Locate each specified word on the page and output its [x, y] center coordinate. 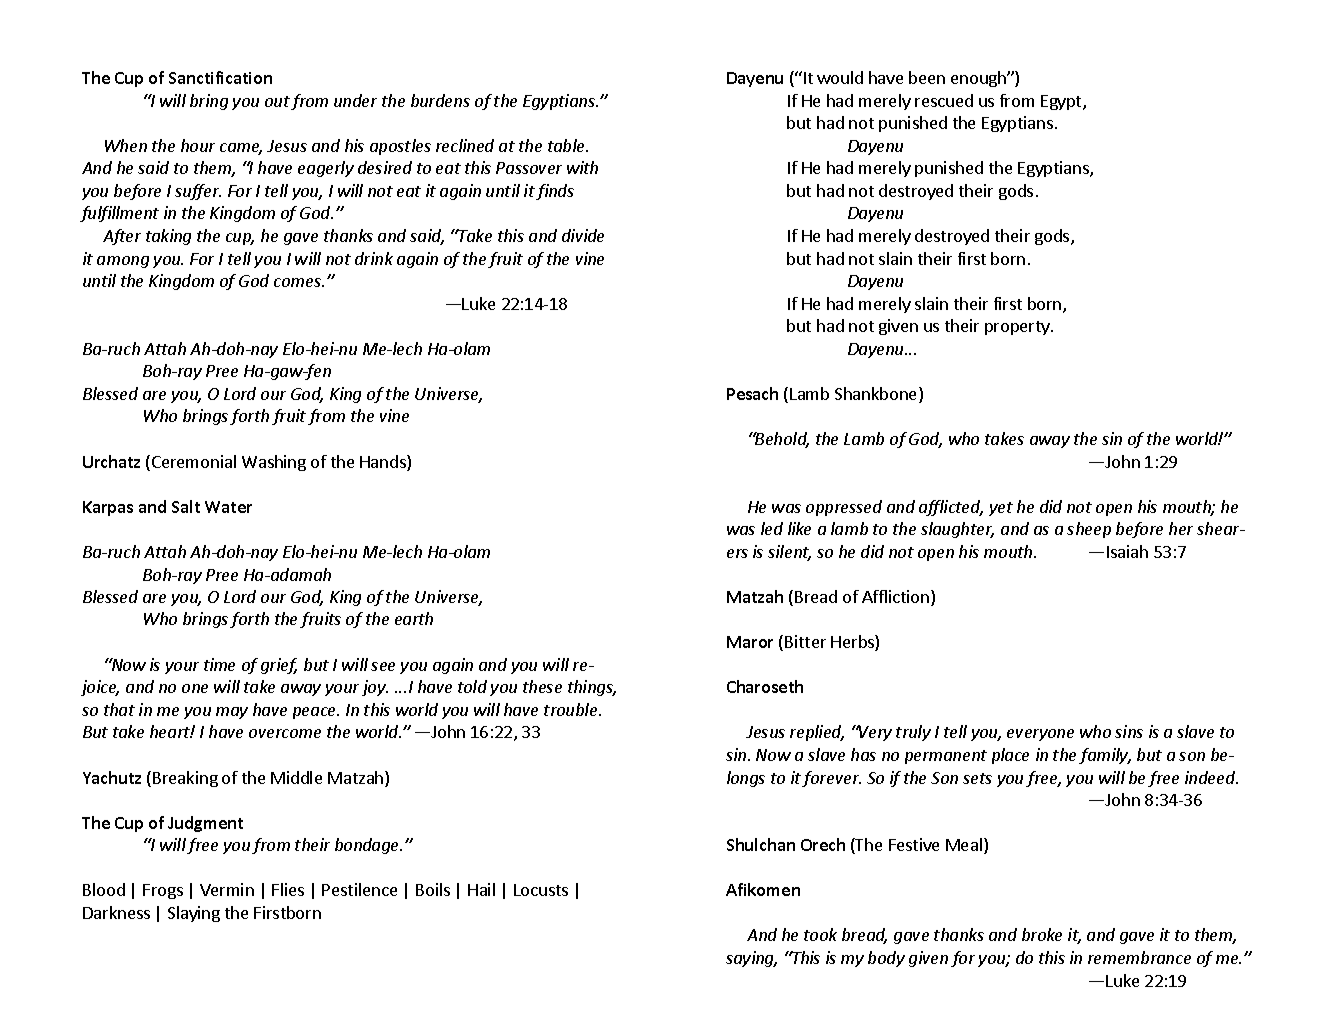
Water [228, 507]
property [1018, 328]
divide [583, 235]
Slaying [194, 914]
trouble [572, 709]
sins [1129, 731]
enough [979, 79]
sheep [1089, 530]
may [232, 713]
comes [298, 282]
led [772, 528]
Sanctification [220, 77]
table [568, 145]
